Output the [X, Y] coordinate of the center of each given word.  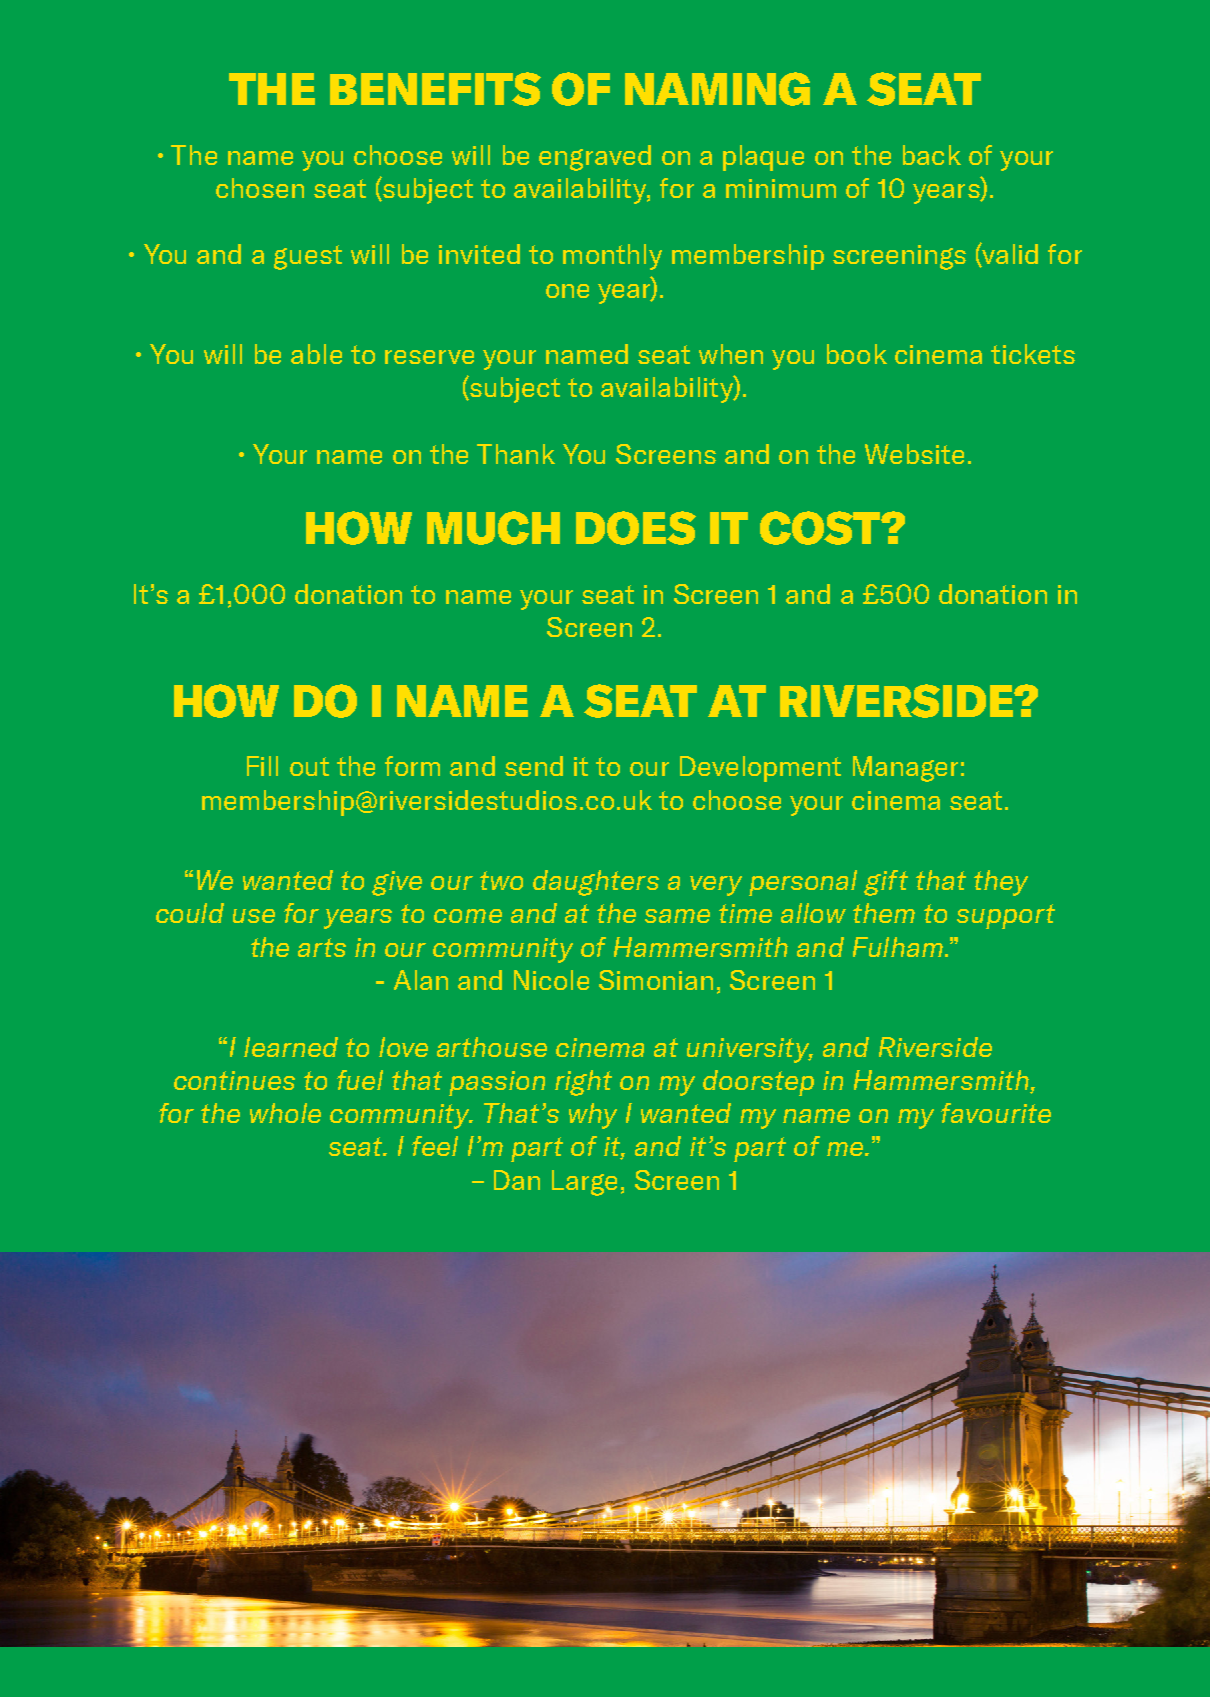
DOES [636, 528]
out [309, 766]
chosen [260, 188]
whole [285, 1113]
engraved [595, 158]
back [932, 155]
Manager [905, 769]
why [593, 1116]
